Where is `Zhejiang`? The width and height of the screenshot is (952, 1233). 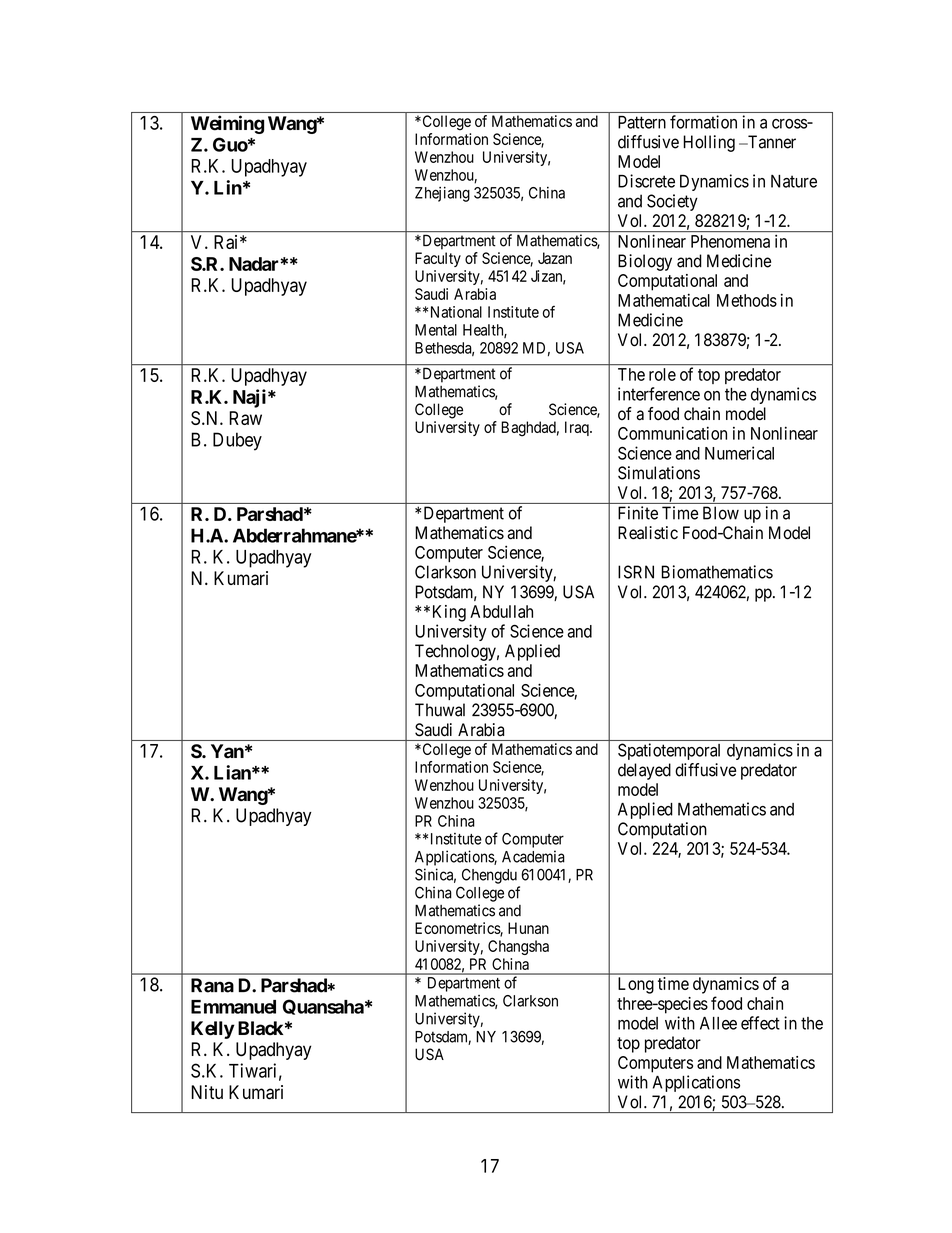 Zhejiang is located at coordinates (442, 194).
